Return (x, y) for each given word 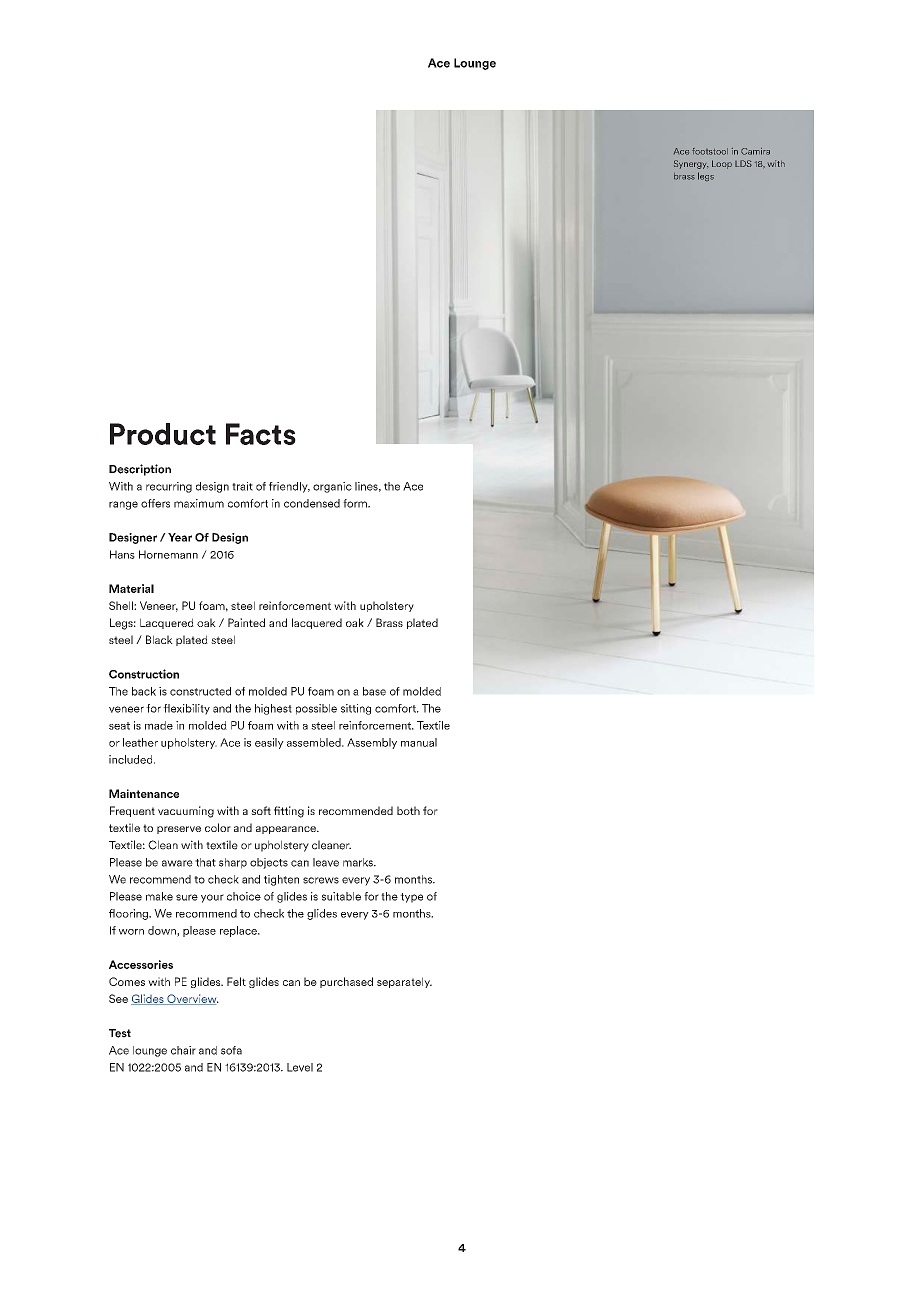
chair (183, 1050)
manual (419, 742)
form (356, 503)
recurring (169, 487)
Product (163, 434)
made (159, 725)
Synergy (691, 164)
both (408, 810)
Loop (722, 164)
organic (332, 487)
